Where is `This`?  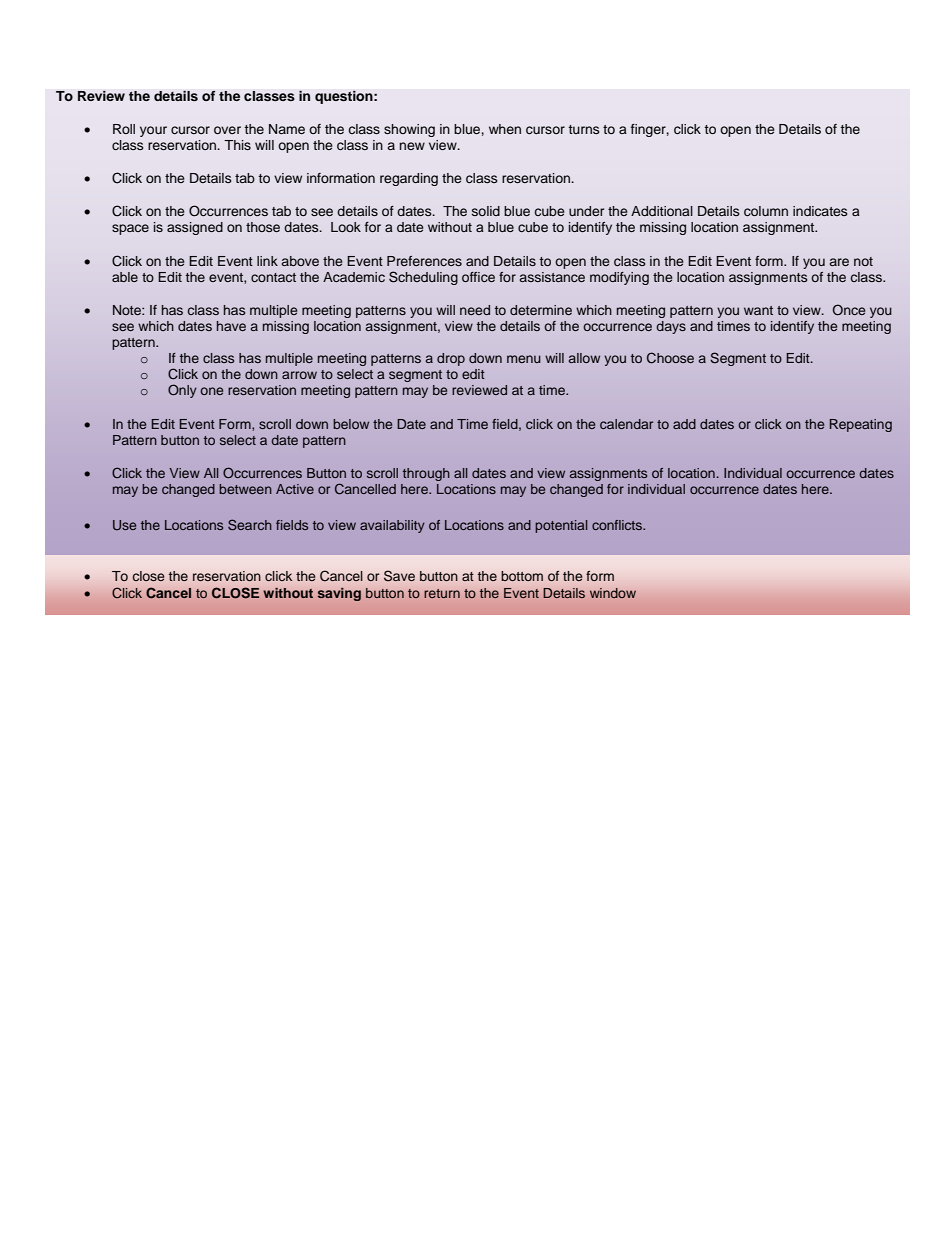
This is located at coordinates (237, 145).
